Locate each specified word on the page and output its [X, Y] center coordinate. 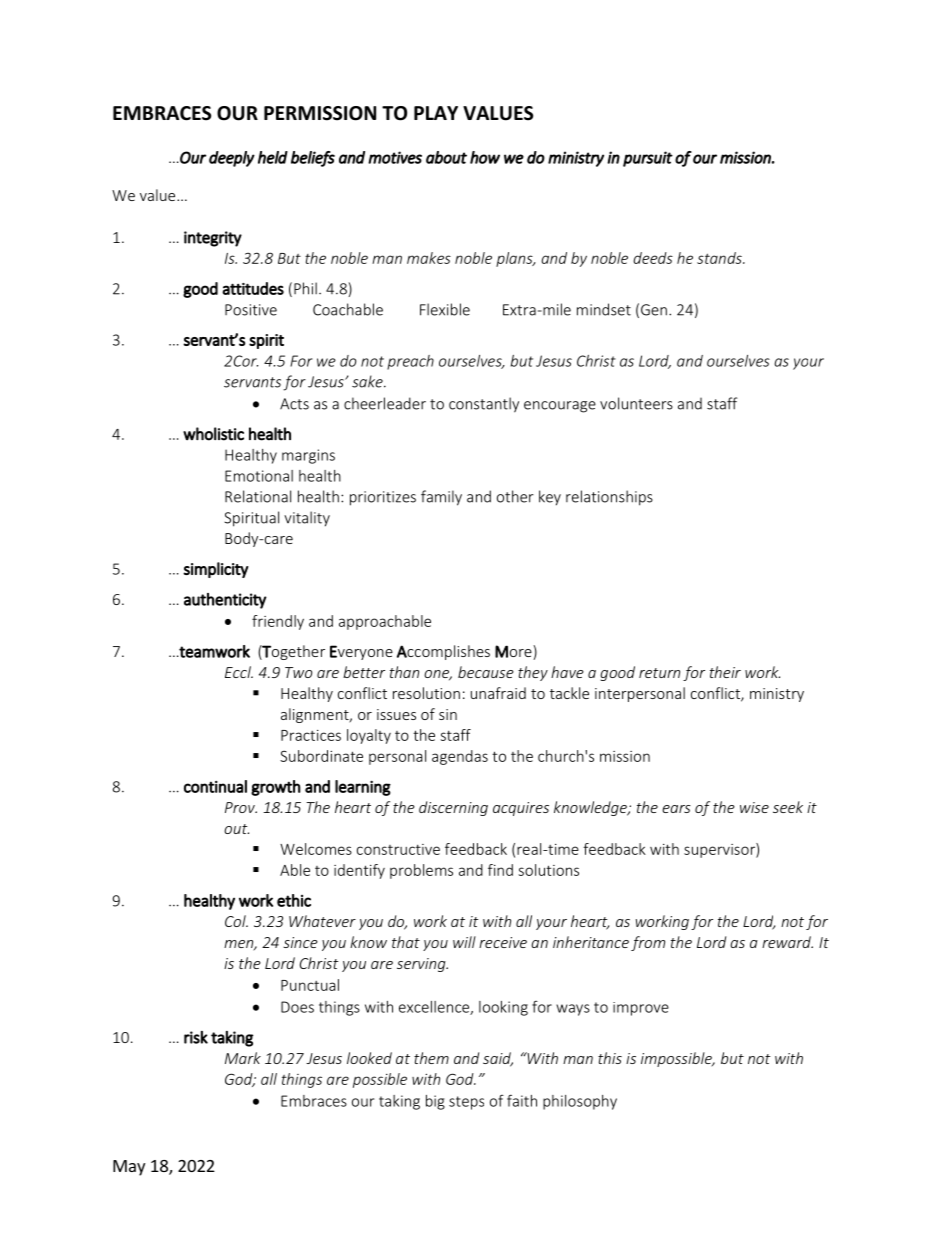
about [446, 157]
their [725, 672]
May [129, 1168]
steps [466, 1103]
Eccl [239, 672]
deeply [232, 159]
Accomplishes [443, 652]
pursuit [648, 159]
